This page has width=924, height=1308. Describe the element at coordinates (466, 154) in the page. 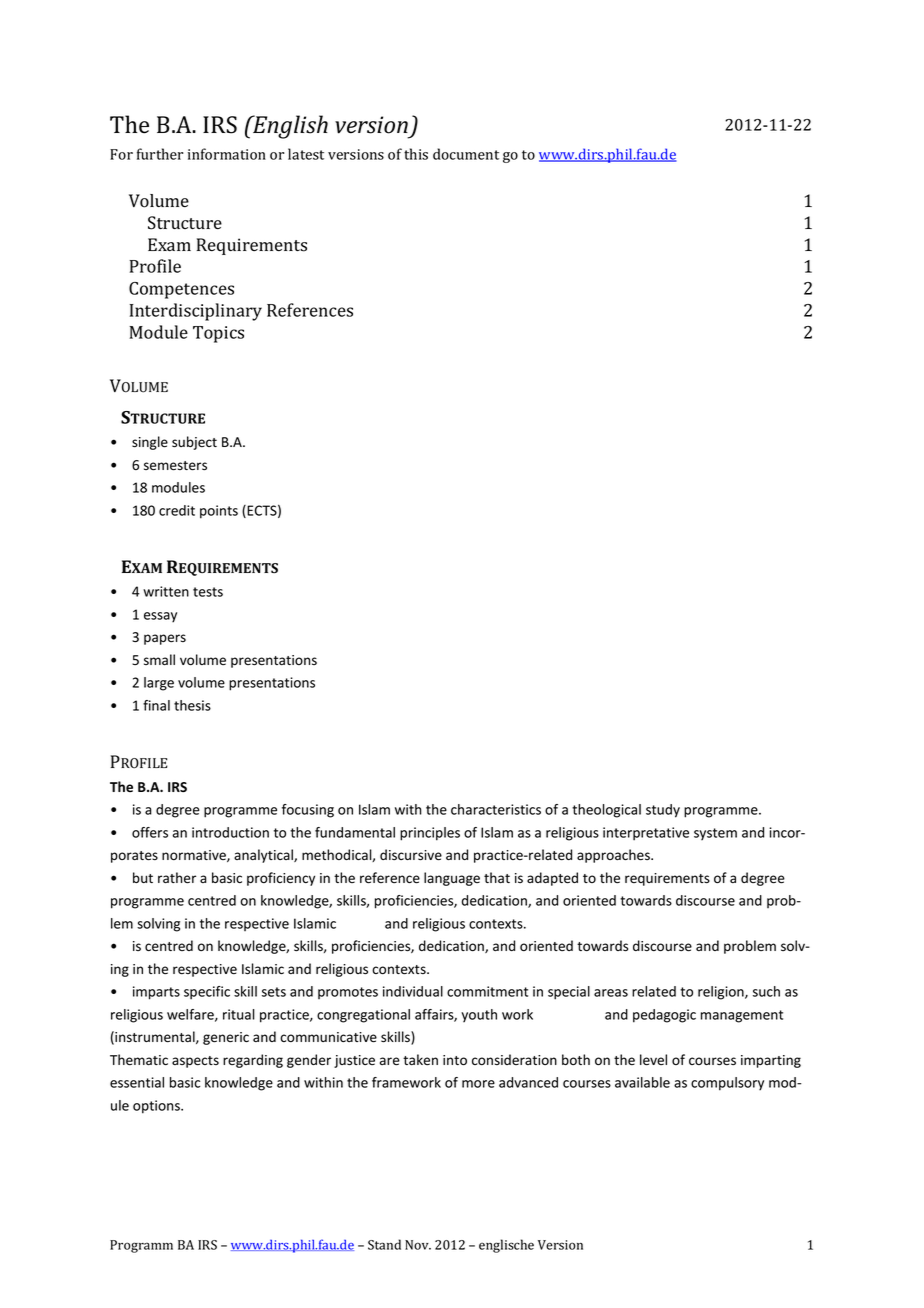

I see `document` at that location.
